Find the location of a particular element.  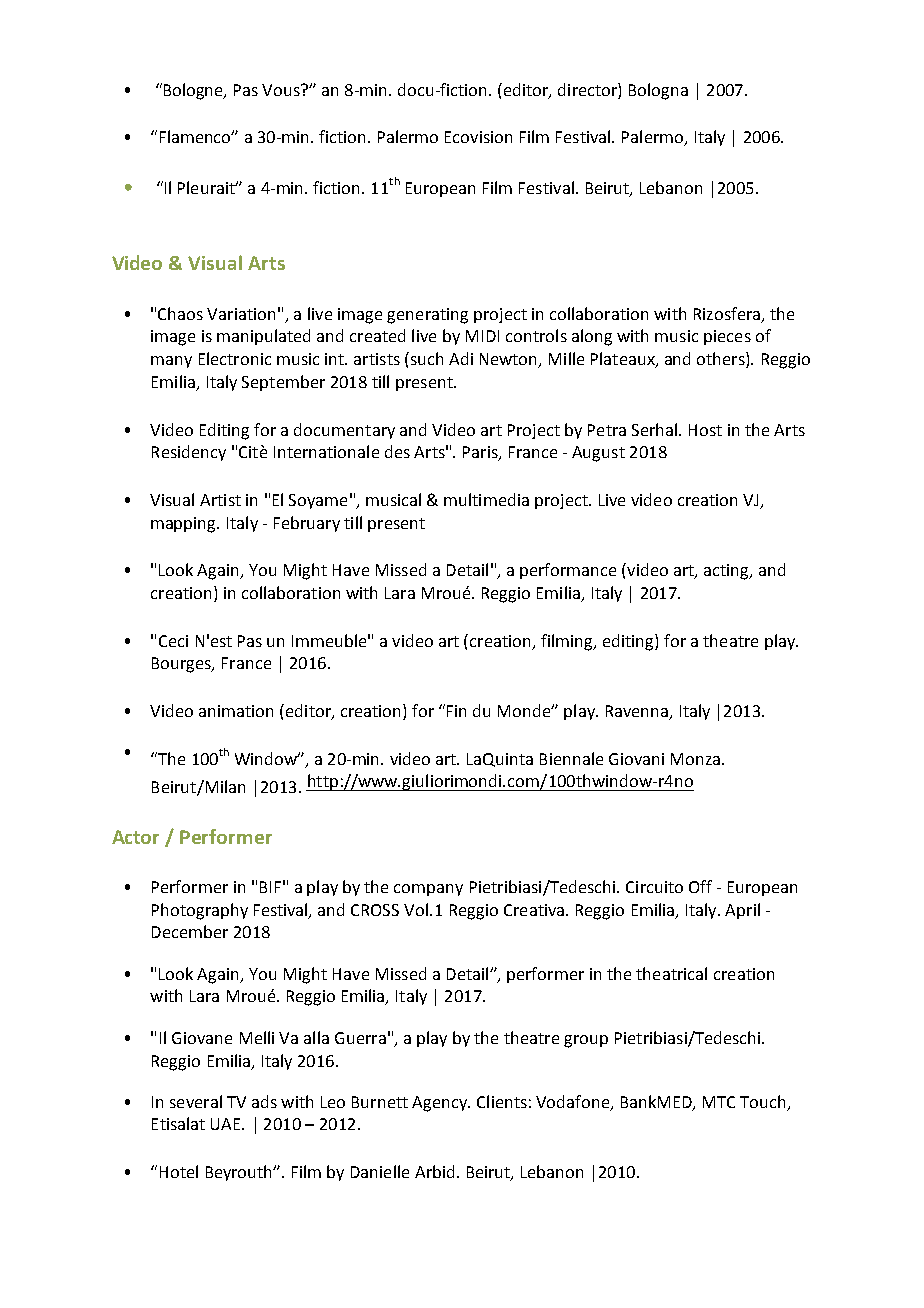

mapping is located at coordinates (185, 525).
